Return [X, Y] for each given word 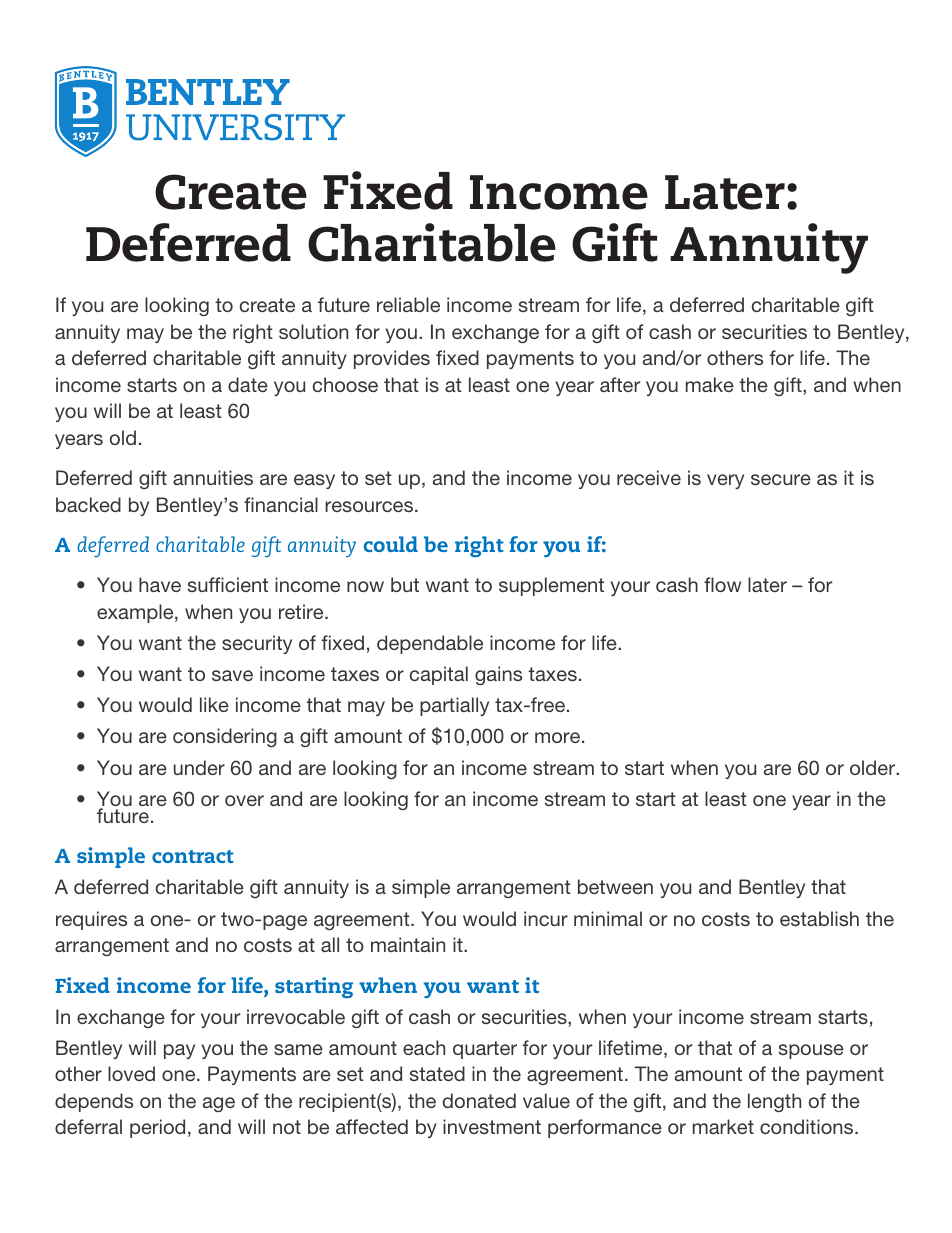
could [390, 544]
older [874, 767]
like [214, 704]
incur [546, 918]
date [248, 384]
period [157, 1128]
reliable [408, 304]
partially [454, 706]
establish [819, 918]
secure [781, 479]
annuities [213, 477]
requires [91, 920]
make [710, 384]
